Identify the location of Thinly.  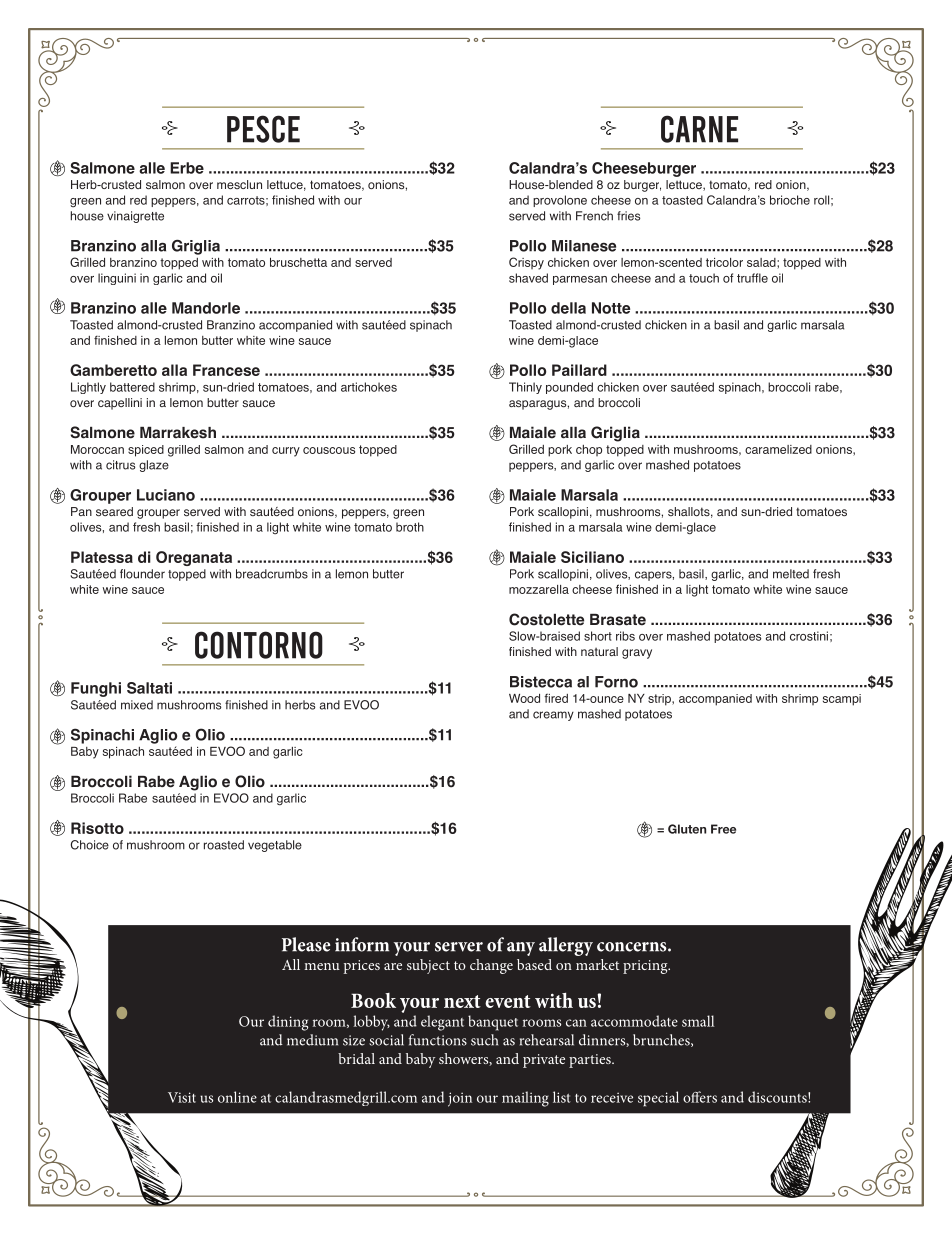
(525, 388).
